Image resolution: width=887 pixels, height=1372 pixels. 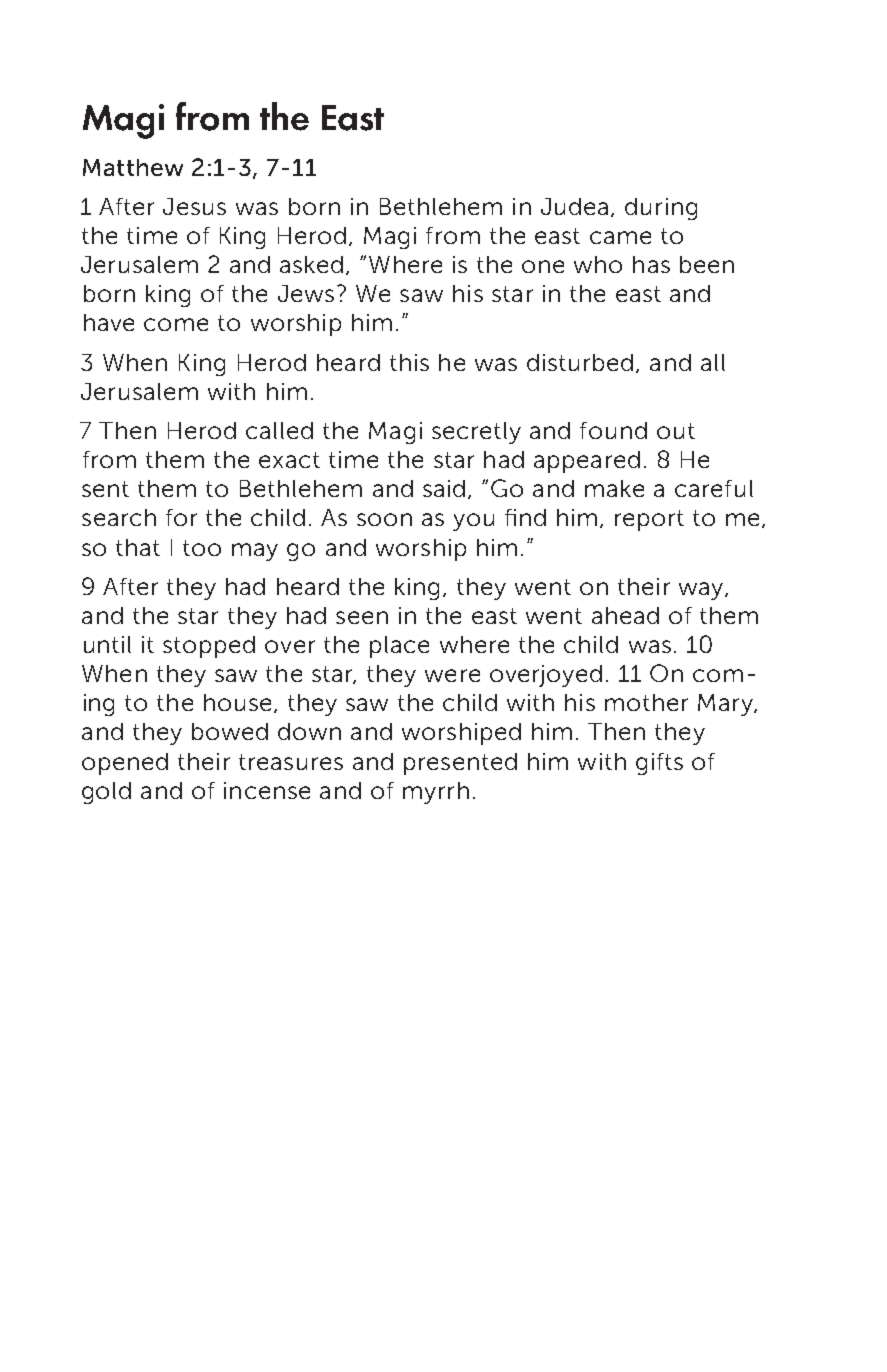 What do you see at coordinates (362, 617) in the screenshot?
I see `seen` at bounding box center [362, 617].
